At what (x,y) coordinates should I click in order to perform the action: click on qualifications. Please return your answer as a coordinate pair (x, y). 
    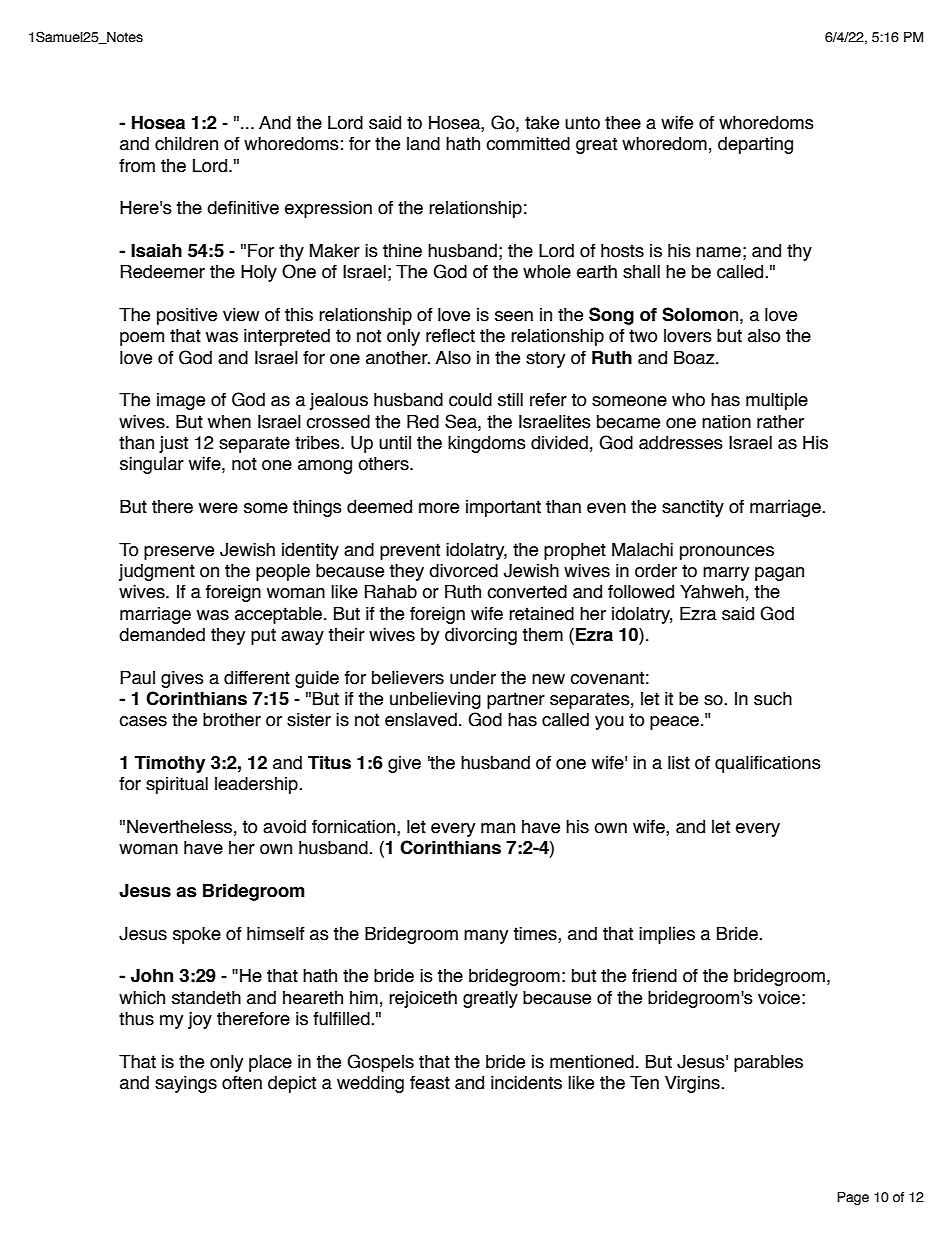
    Looking at the image, I should click on (768, 764).
